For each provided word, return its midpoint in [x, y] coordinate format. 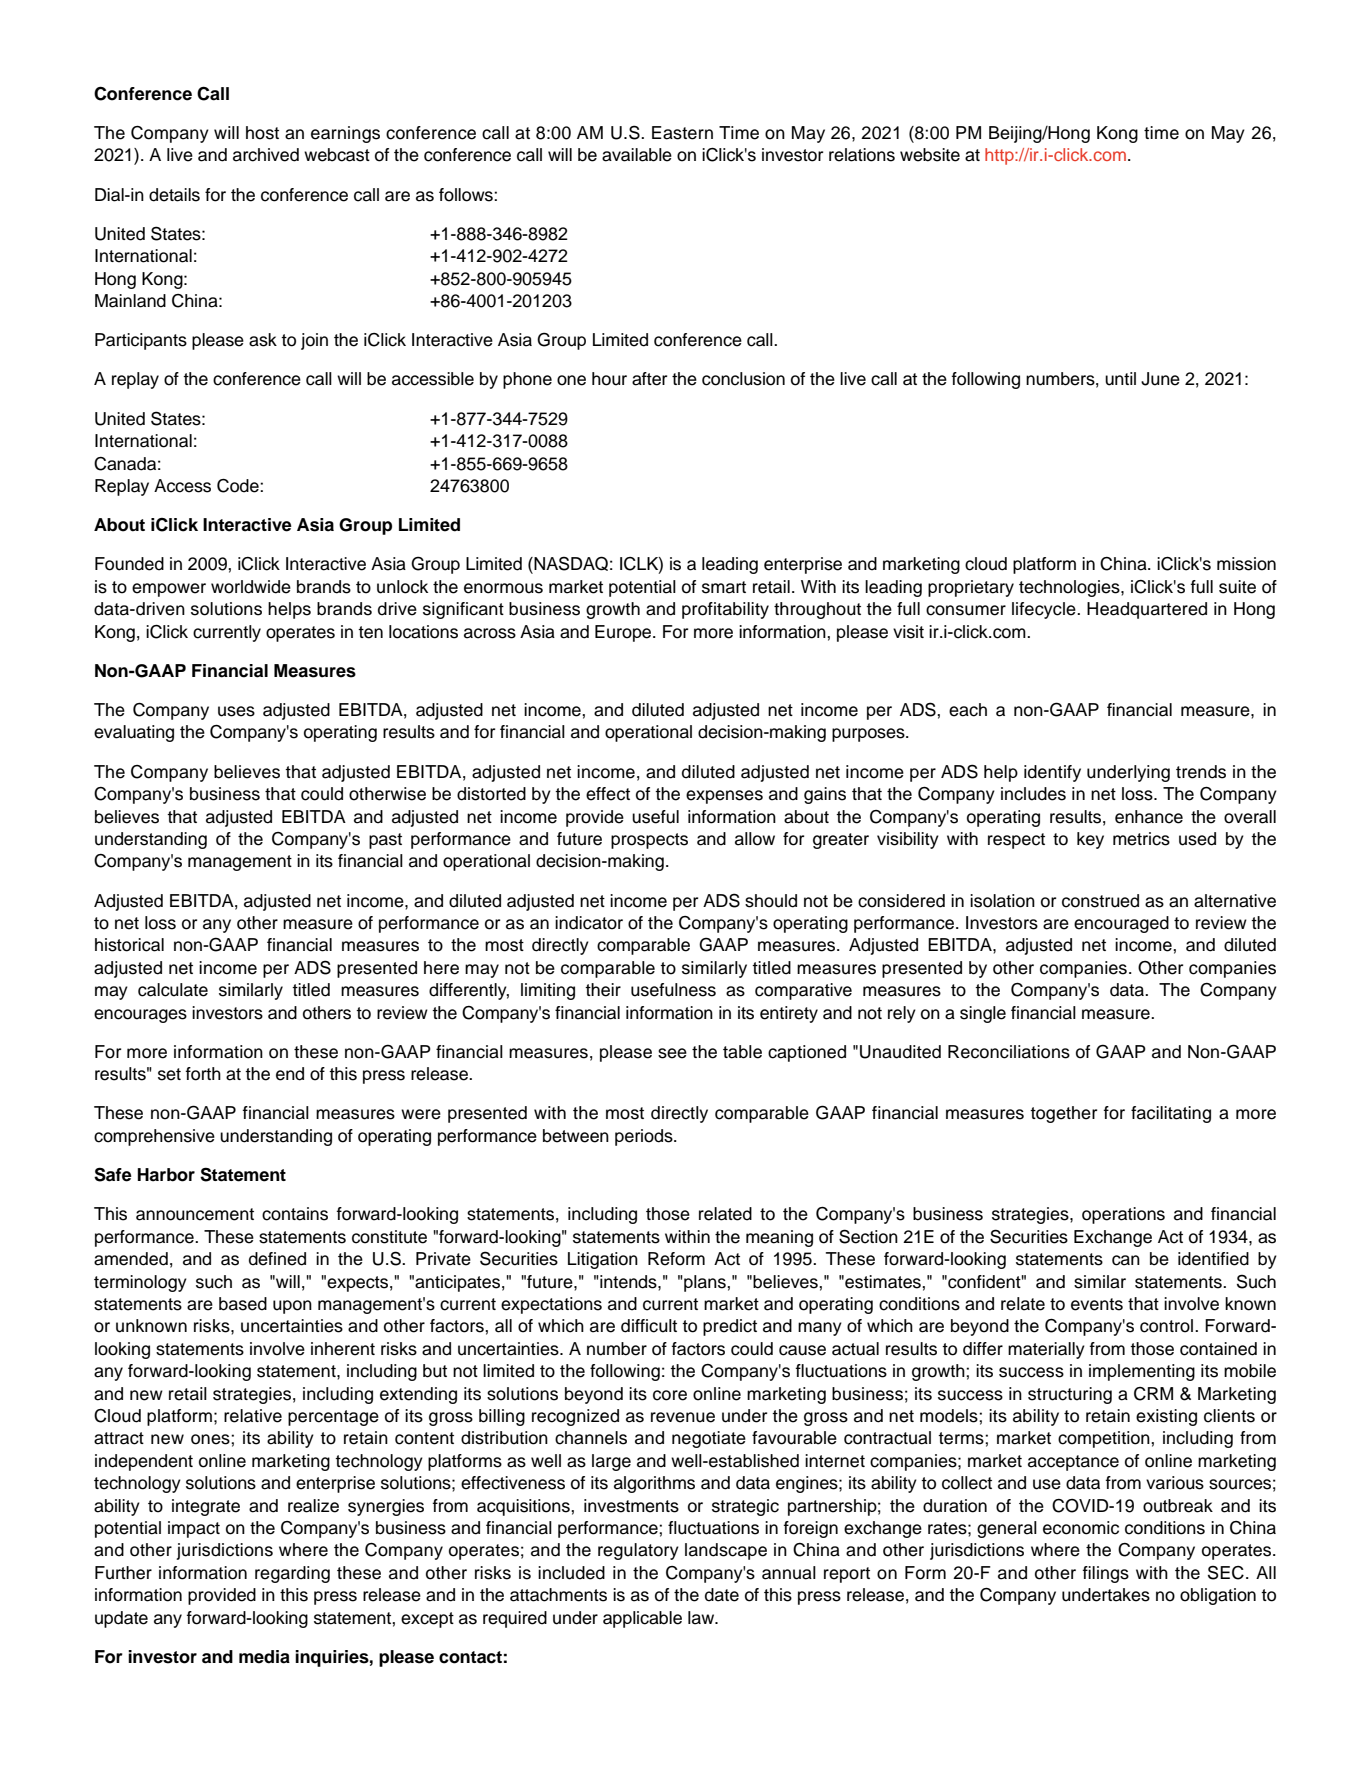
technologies [1070, 588]
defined [277, 1259]
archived [266, 155]
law [702, 1618]
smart [724, 587]
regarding [292, 1574]
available [637, 155]
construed [1100, 901]
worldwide [251, 587]
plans [705, 1283]
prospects [649, 841]
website [930, 155]
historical [129, 945]
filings [1106, 1574]
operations [1123, 1215]
